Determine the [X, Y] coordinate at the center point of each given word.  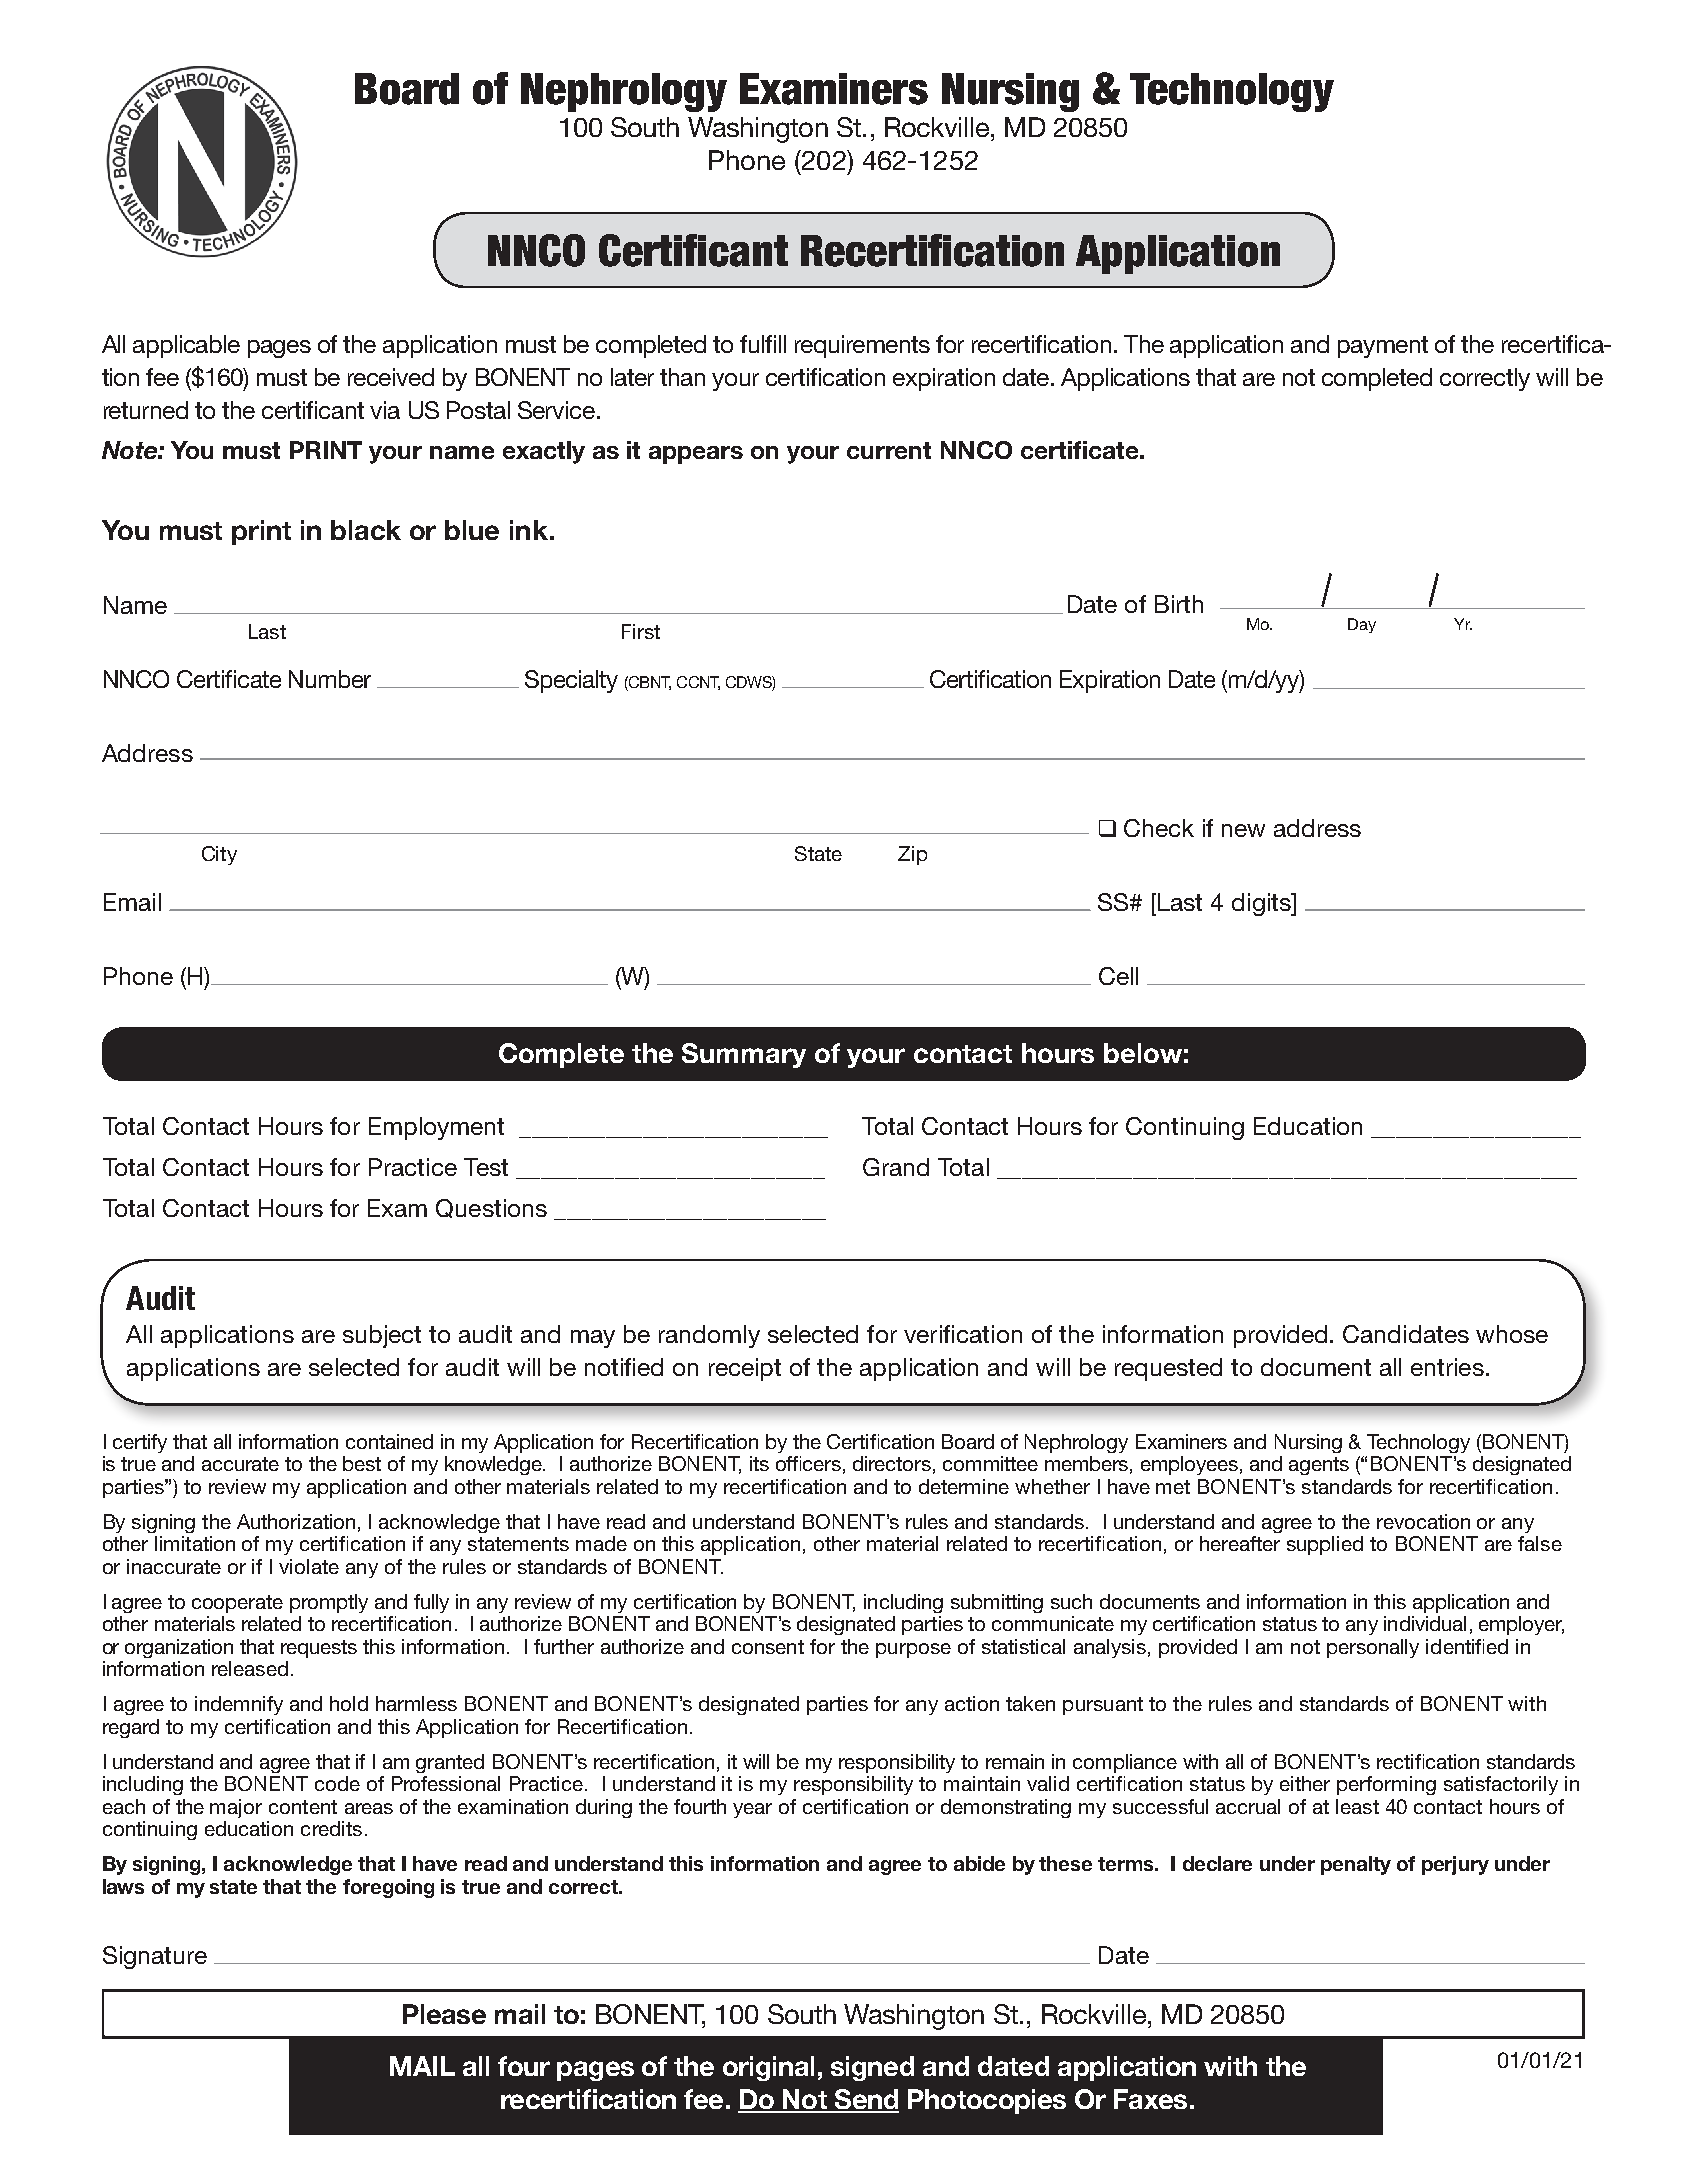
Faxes [1150, 2099]
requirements [862, 346]
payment [1383, 347]
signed [872, 2068]
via [385, 410]
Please [444, 2014]
